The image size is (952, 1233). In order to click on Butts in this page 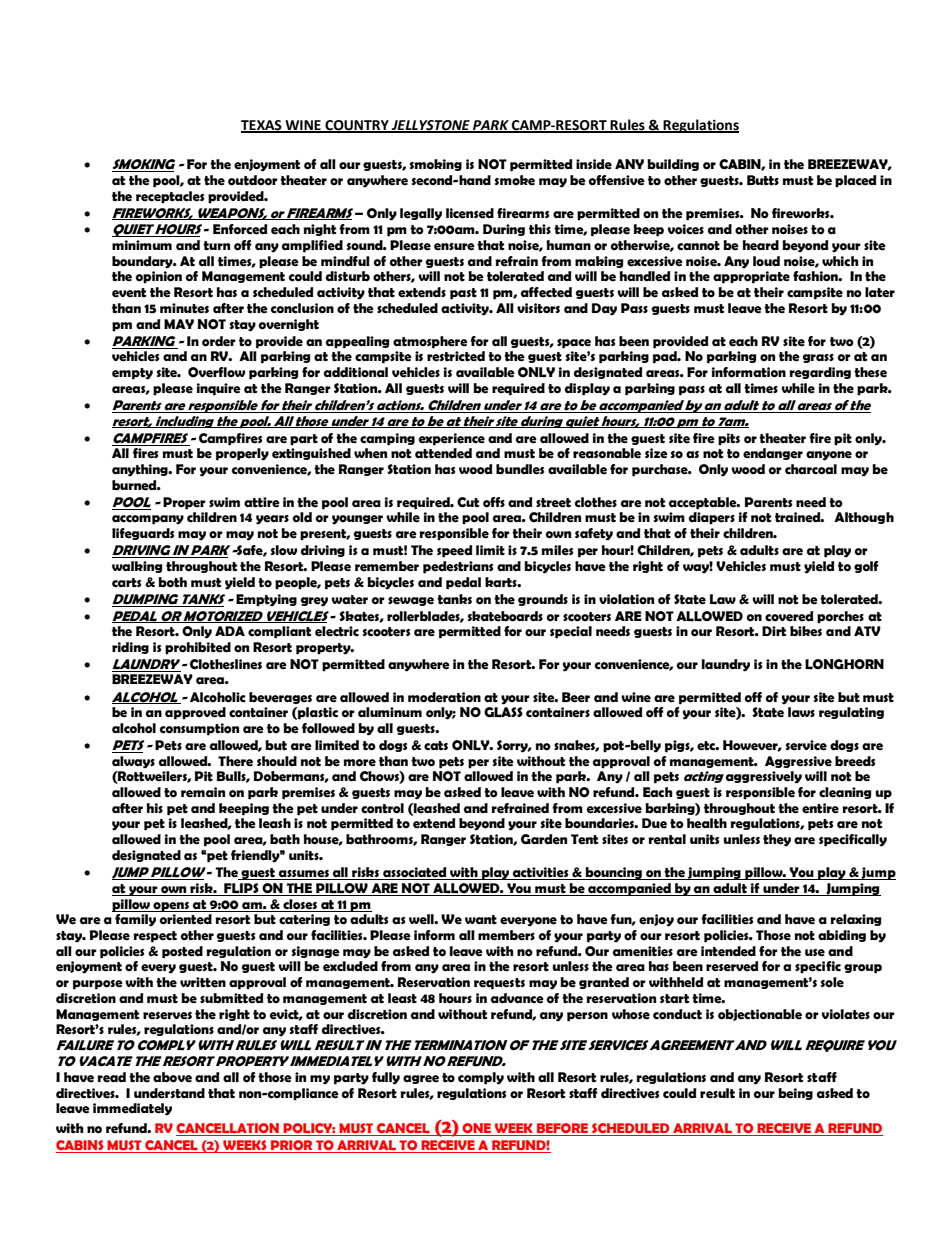, I will do `click(763, 180)`.
